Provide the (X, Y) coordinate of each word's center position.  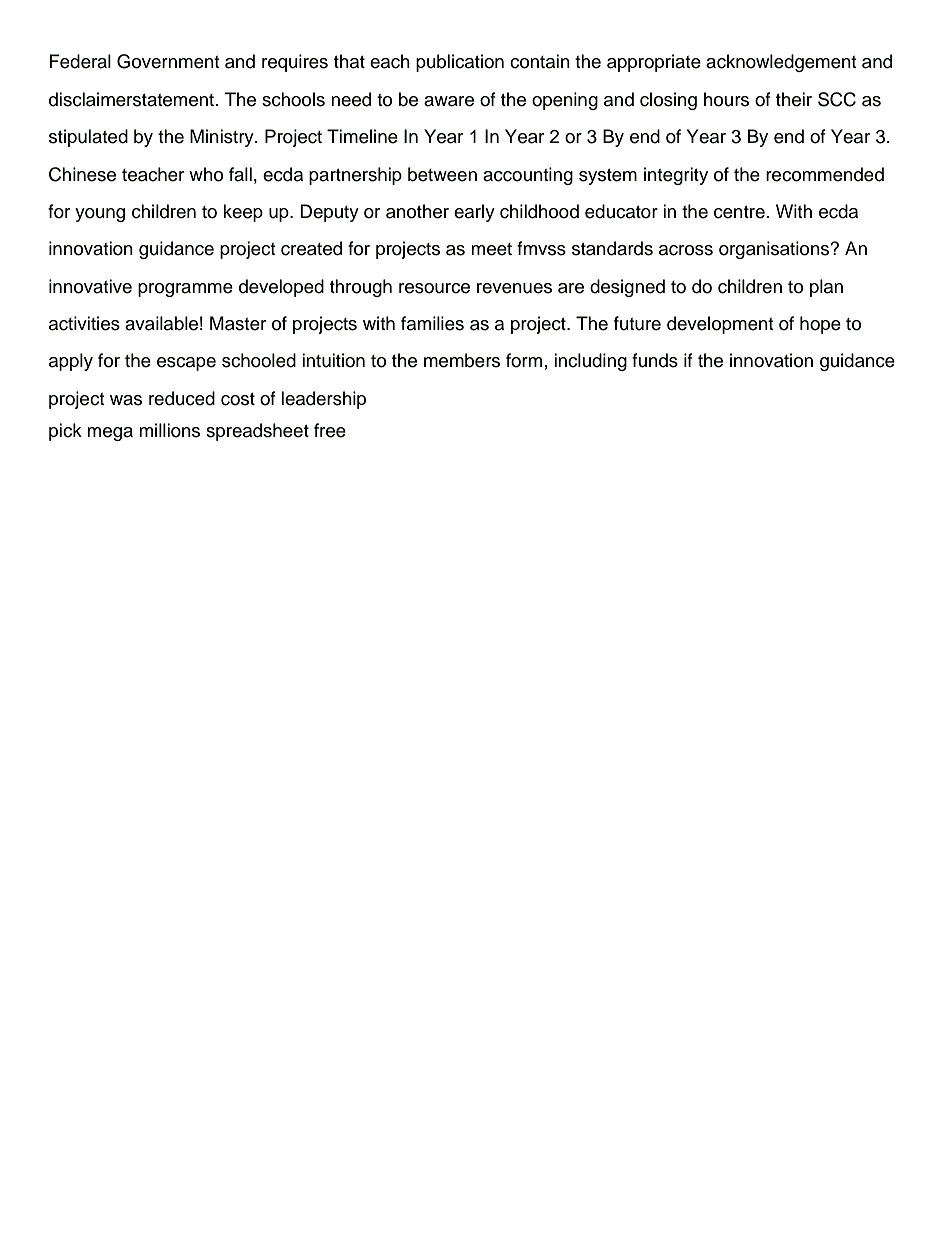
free (330, 430)
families (432, 323)
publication (460, 63)
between (442, 174)
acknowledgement (781, 63)
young (100, 215)
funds (655, 360)
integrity (676, 176)
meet (491, 249)
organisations (775, 250)
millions (169, 430)
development (720, 325)
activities (84, 323)
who (206, 174)
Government (168, 61)
